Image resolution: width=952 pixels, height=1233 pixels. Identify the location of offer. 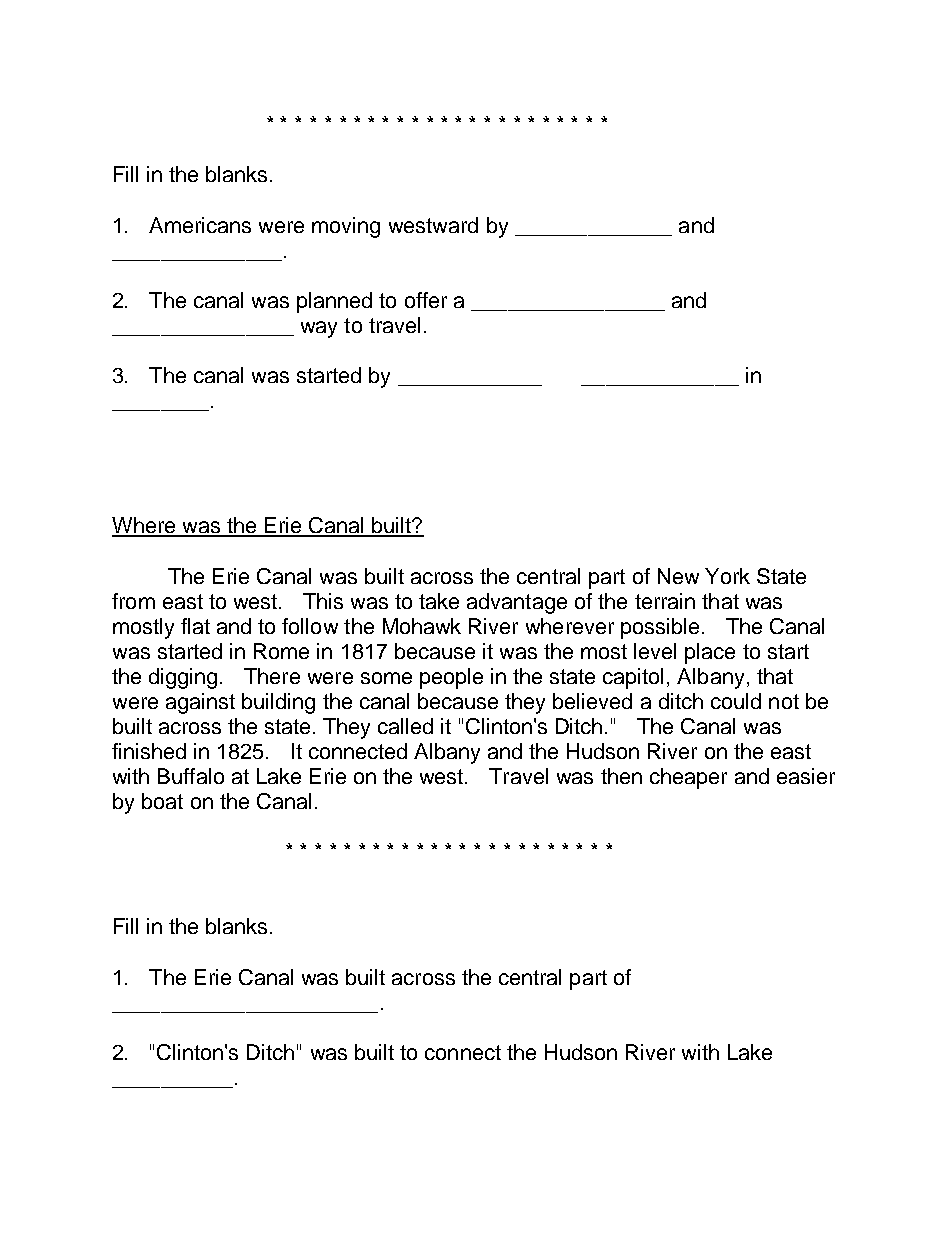
(426, 300).
